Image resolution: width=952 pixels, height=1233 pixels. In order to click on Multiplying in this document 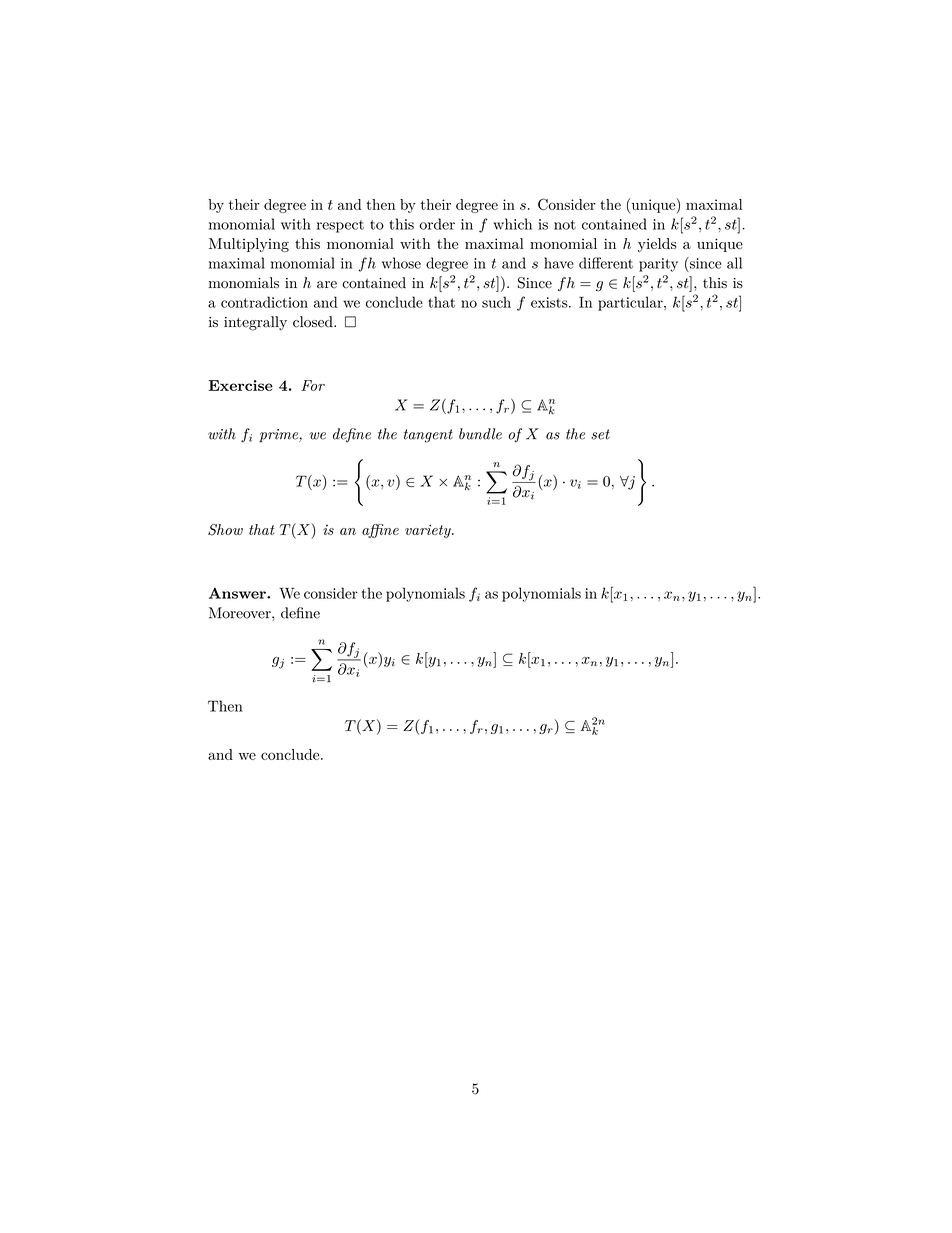, I will do `click(249, 245)`.
